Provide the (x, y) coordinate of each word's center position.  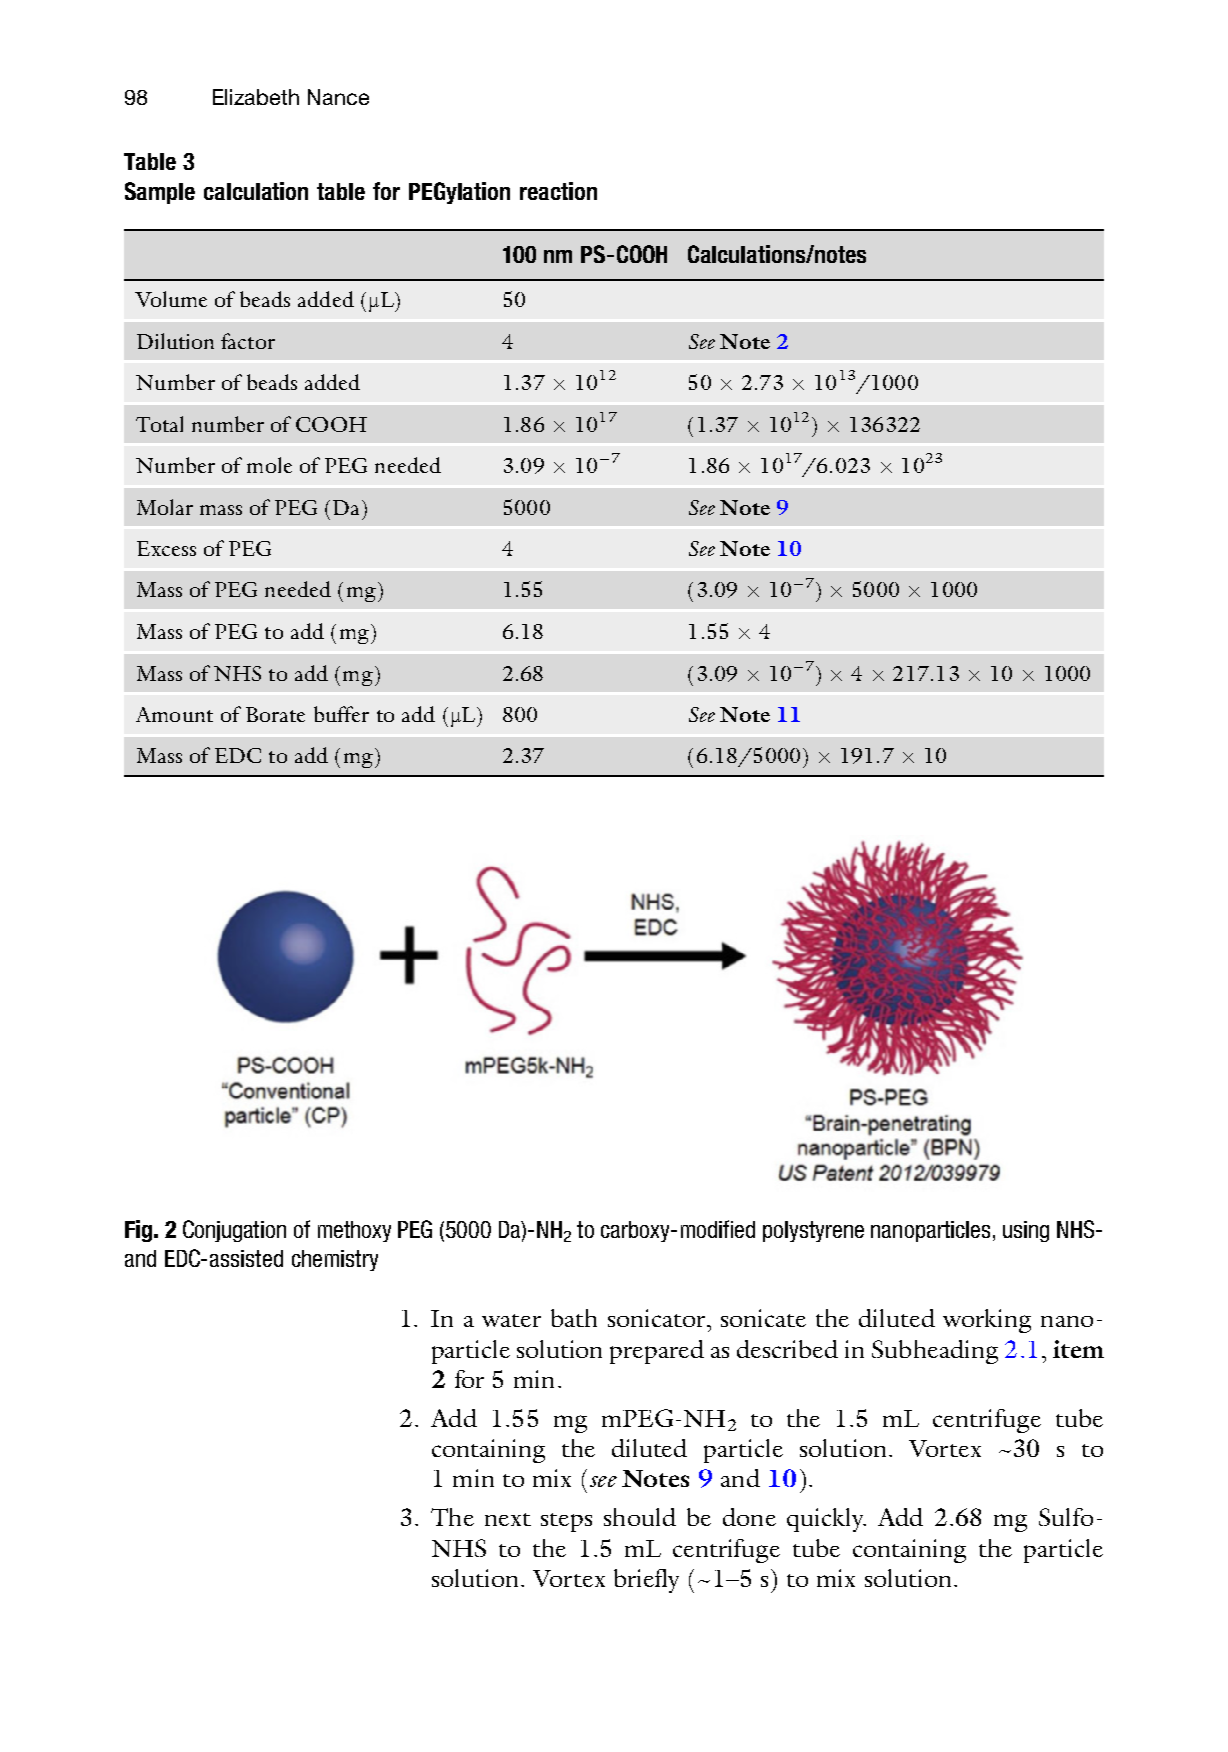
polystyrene (813, 1231)
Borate (275, 714)
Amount (174, 714)
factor (248, 341)
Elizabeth (256, 97)
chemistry (335, 1260)
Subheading (935, 1352)
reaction (558, 191)
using (1026, 1231)
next (508, 1519)
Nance (338, 97)
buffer (341, 714)
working (987, 1321)
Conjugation (234, 1231)
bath (574, 1318)
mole (269, 465)
